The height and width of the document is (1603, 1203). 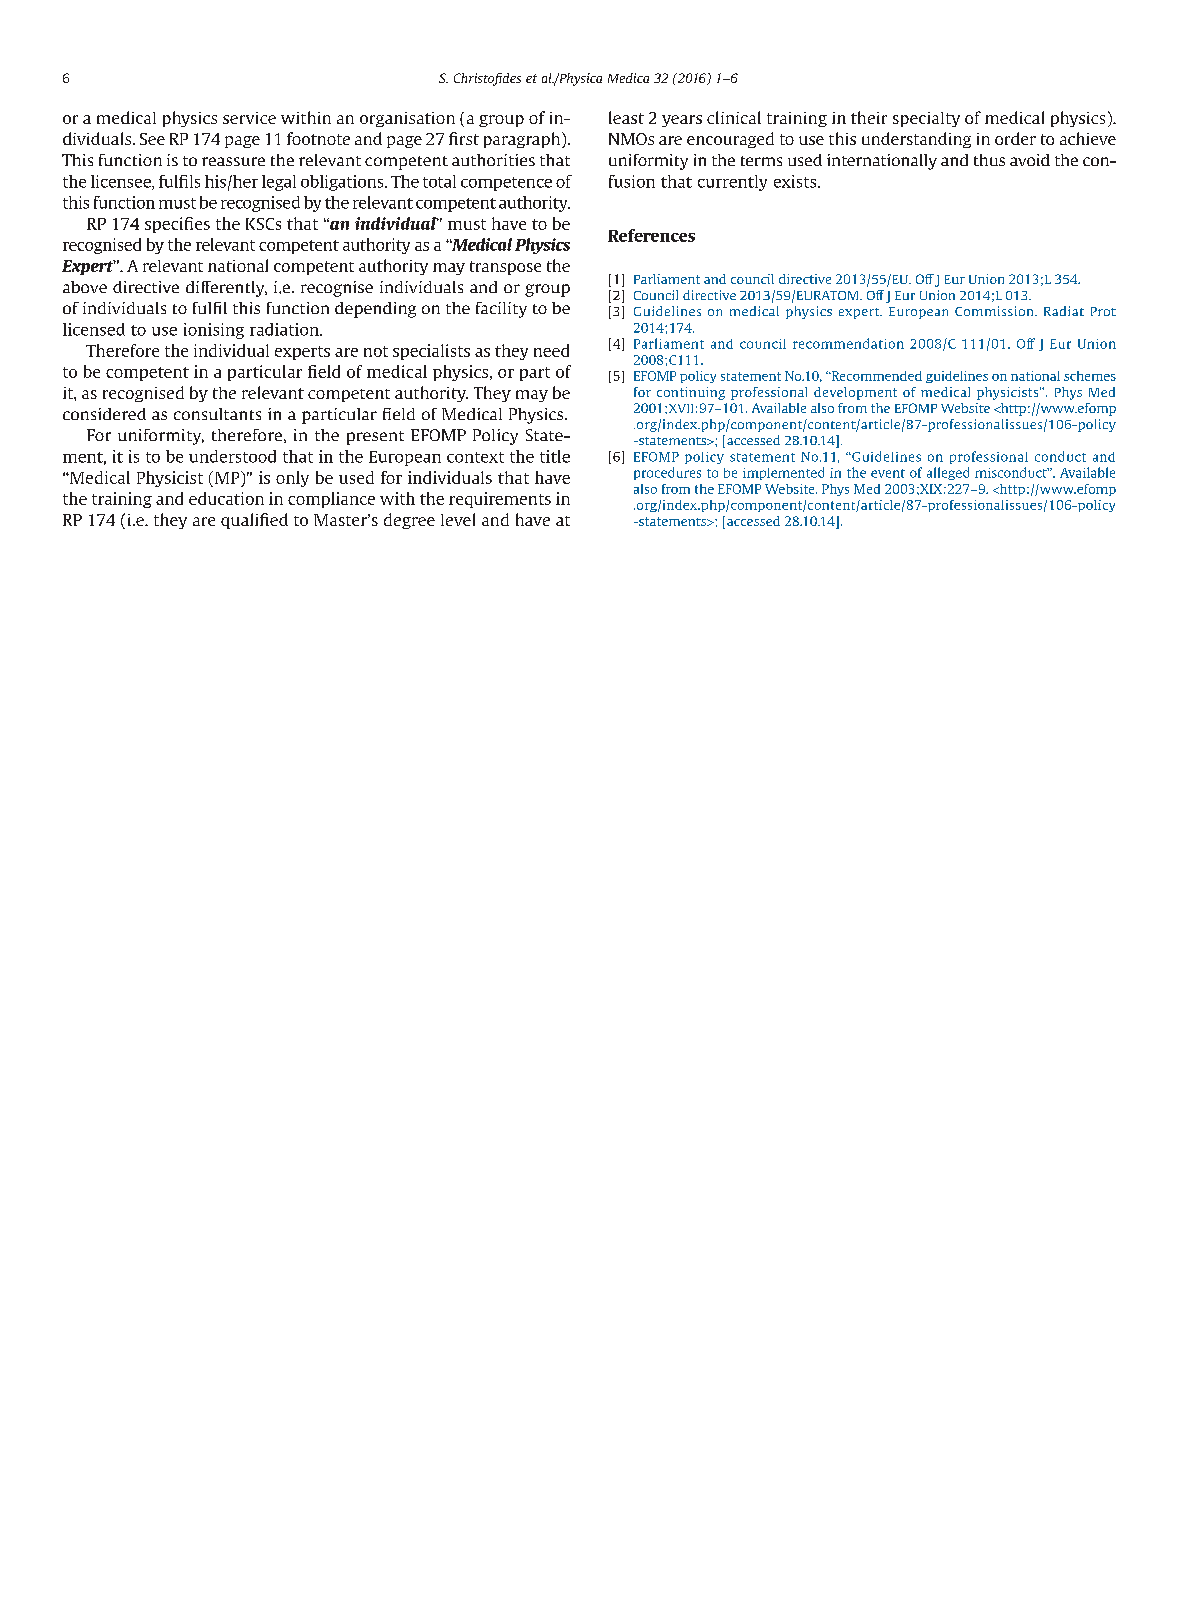 I want to click on Commission, so click(x=995, y=311).
